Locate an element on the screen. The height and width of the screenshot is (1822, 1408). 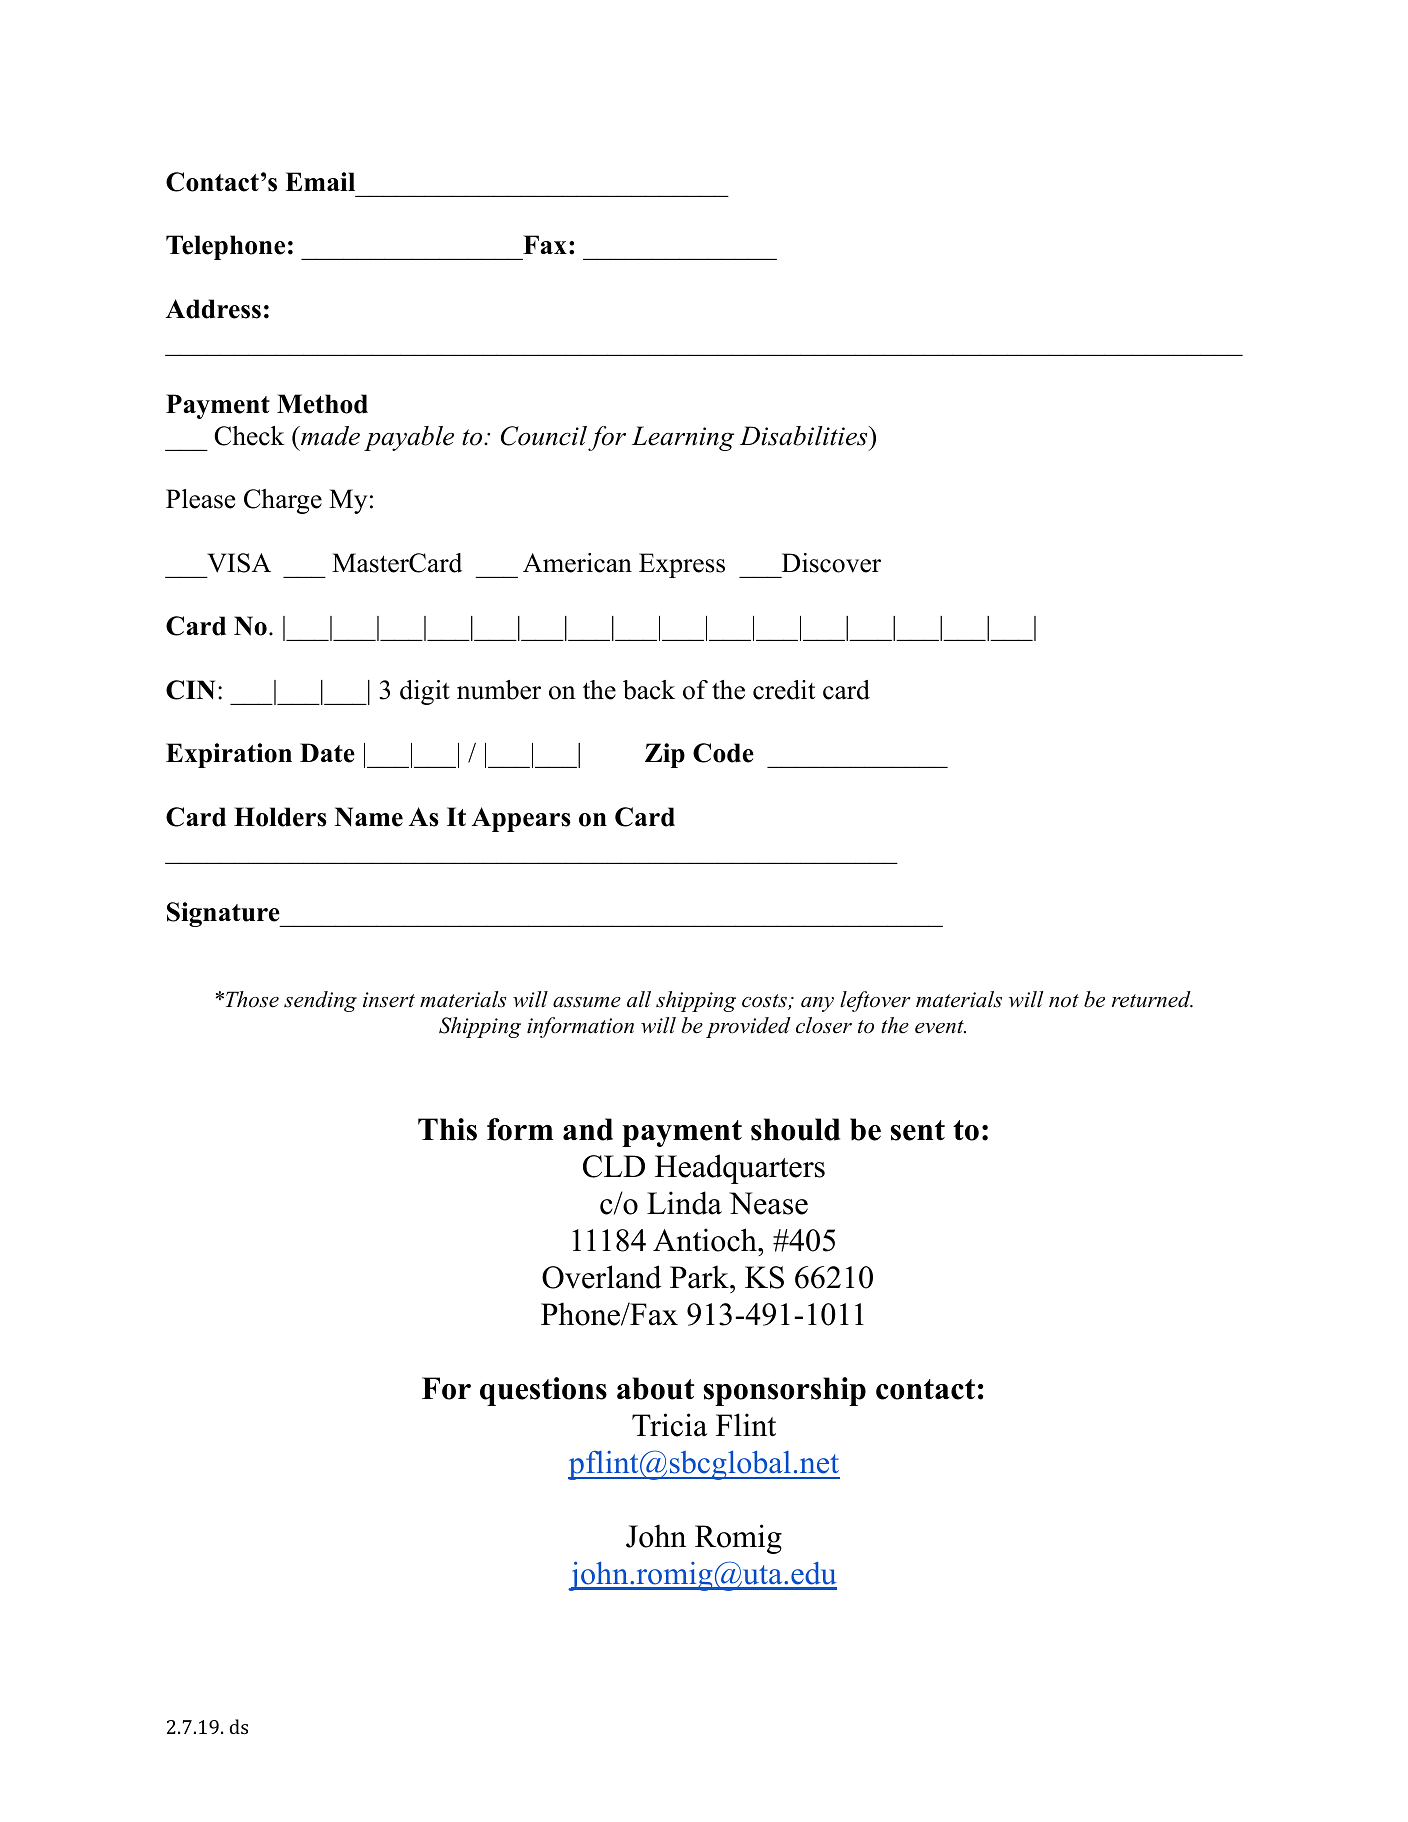
credit is located at coordinates (784, 690).
